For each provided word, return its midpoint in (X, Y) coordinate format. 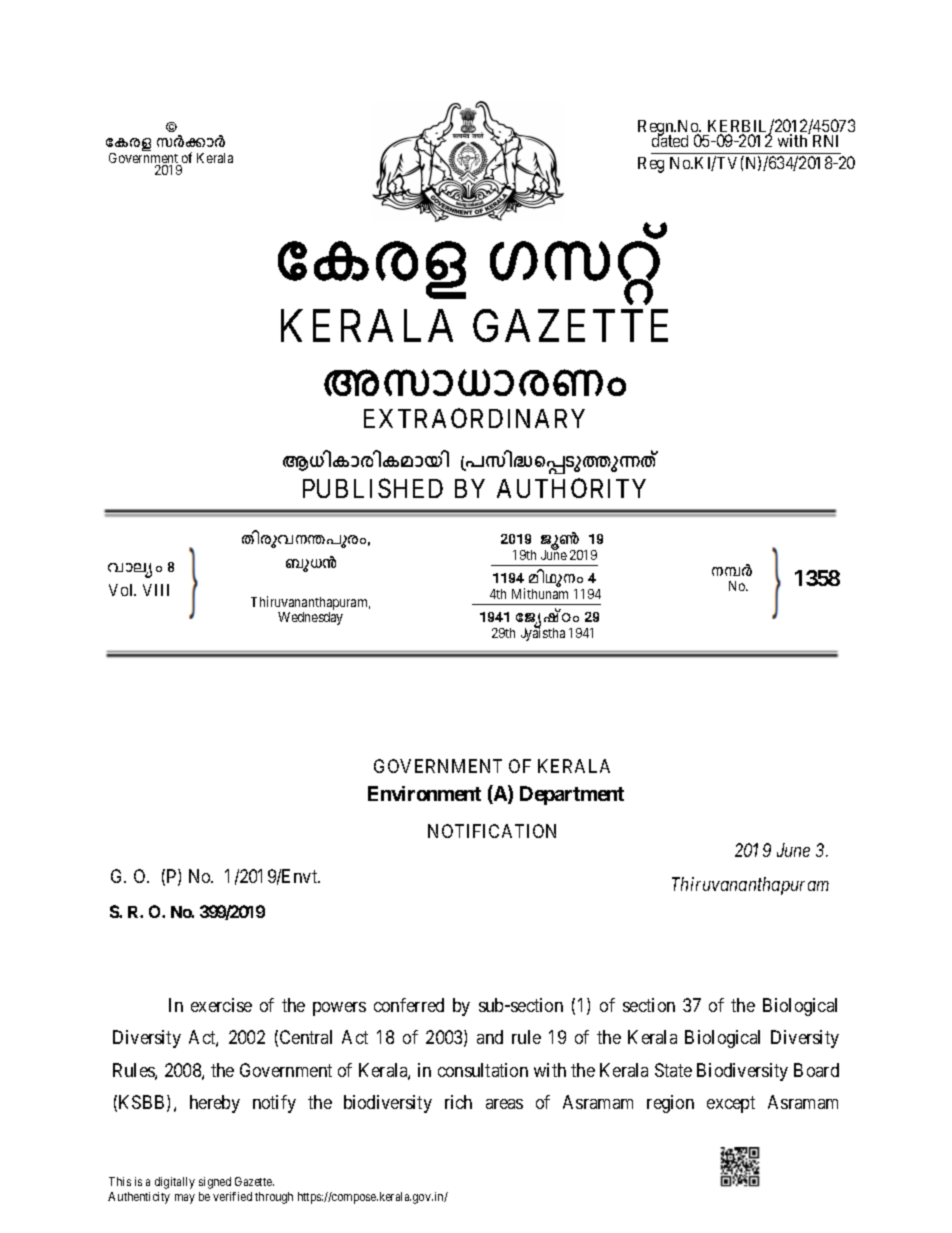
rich (458, 1102)
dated (670, 140)
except (731, 1104)
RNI (825, 141)
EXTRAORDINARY (474, 418)
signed (215, 1183)
